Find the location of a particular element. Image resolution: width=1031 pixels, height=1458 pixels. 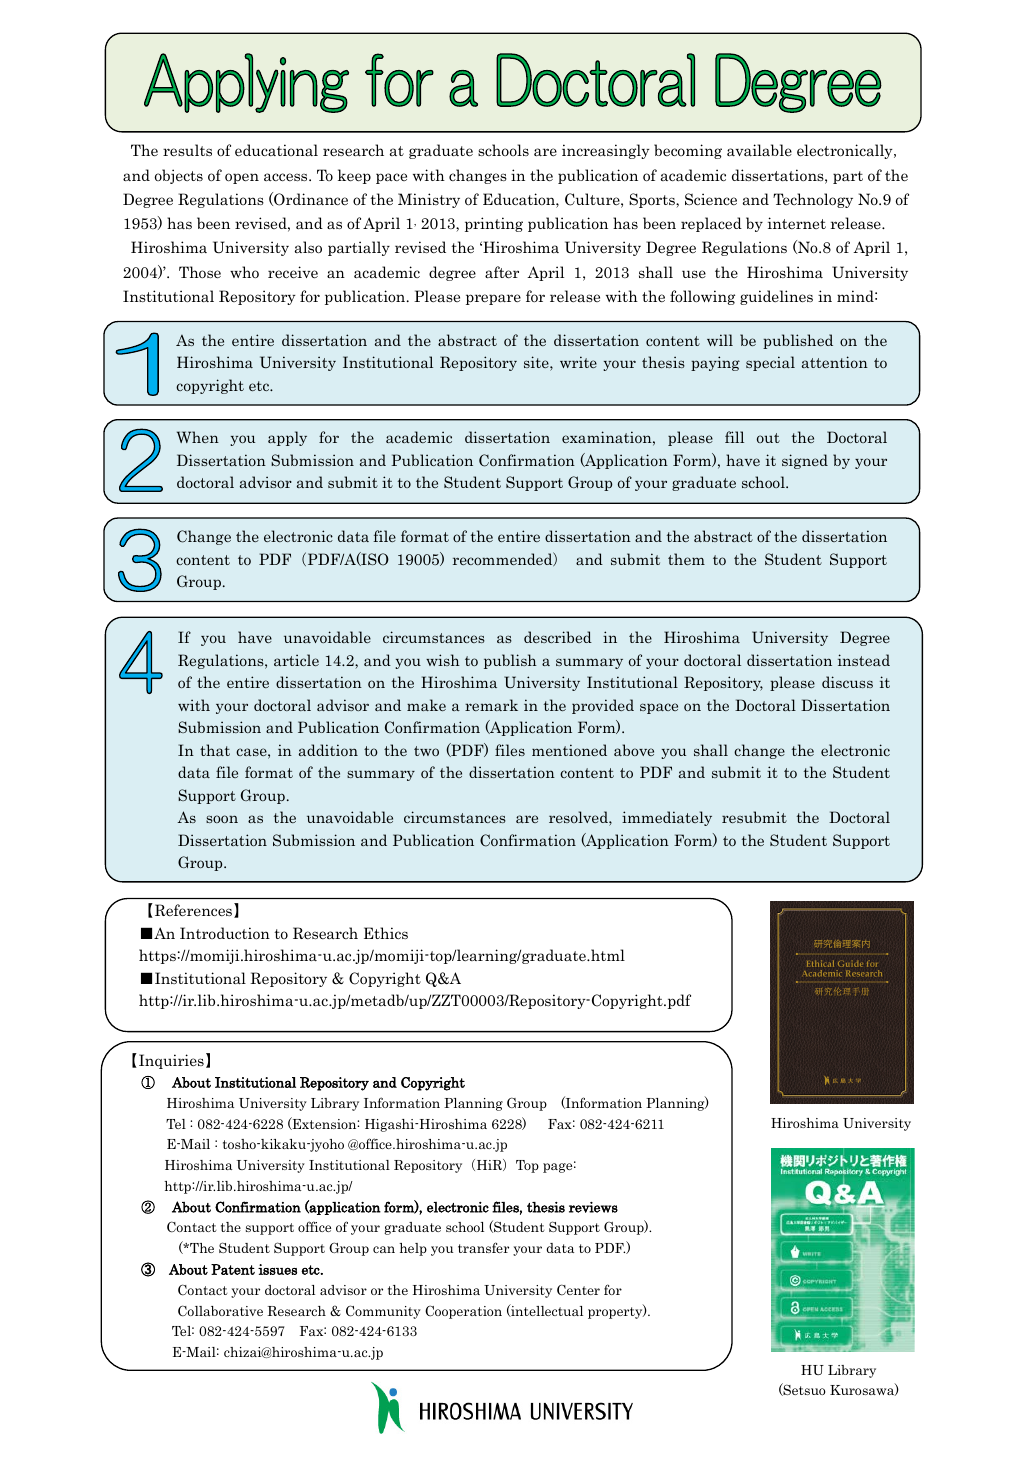

open is located at coordinates (242, 178).
